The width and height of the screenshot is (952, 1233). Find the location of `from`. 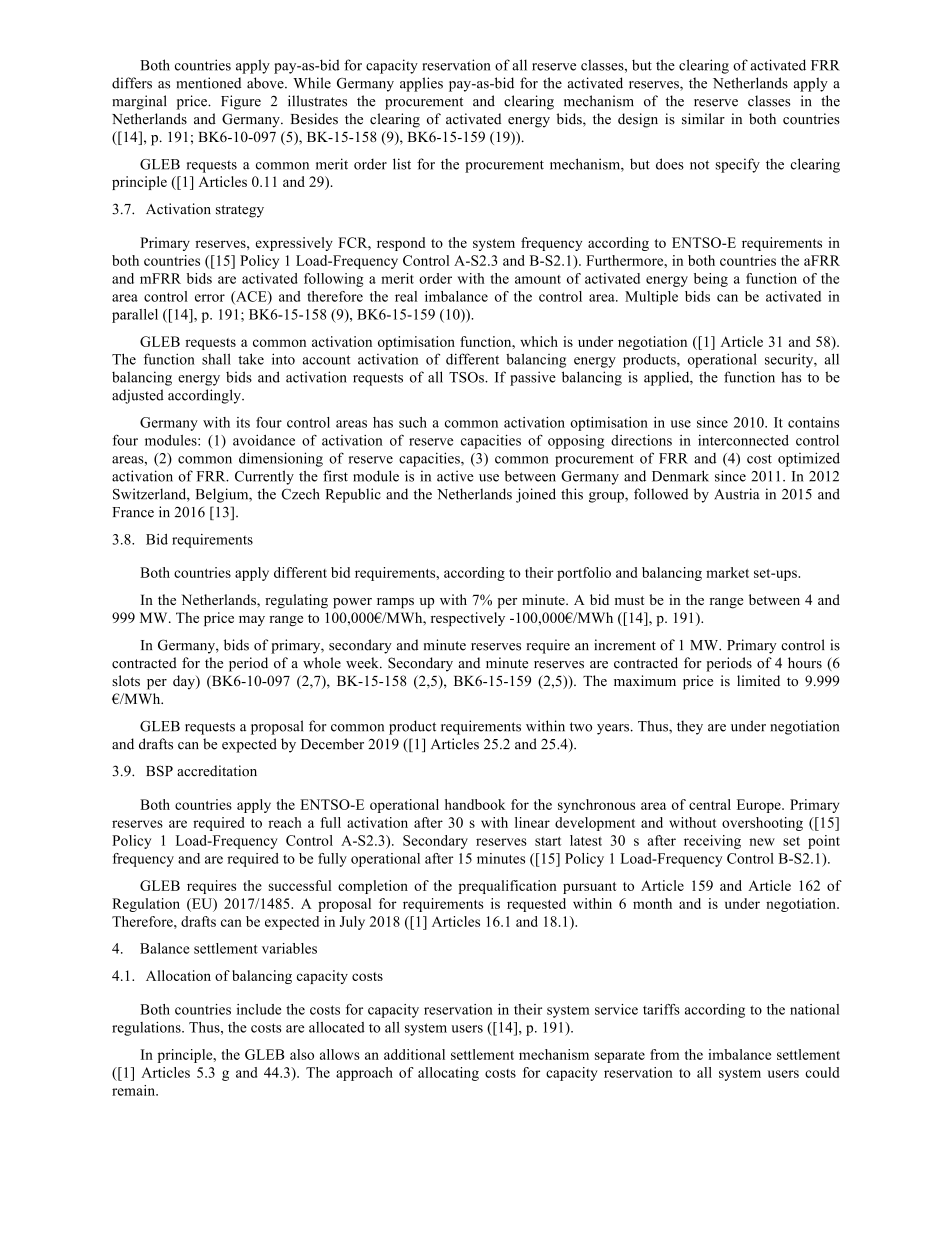

from is located at coordinates (664, 1054).
